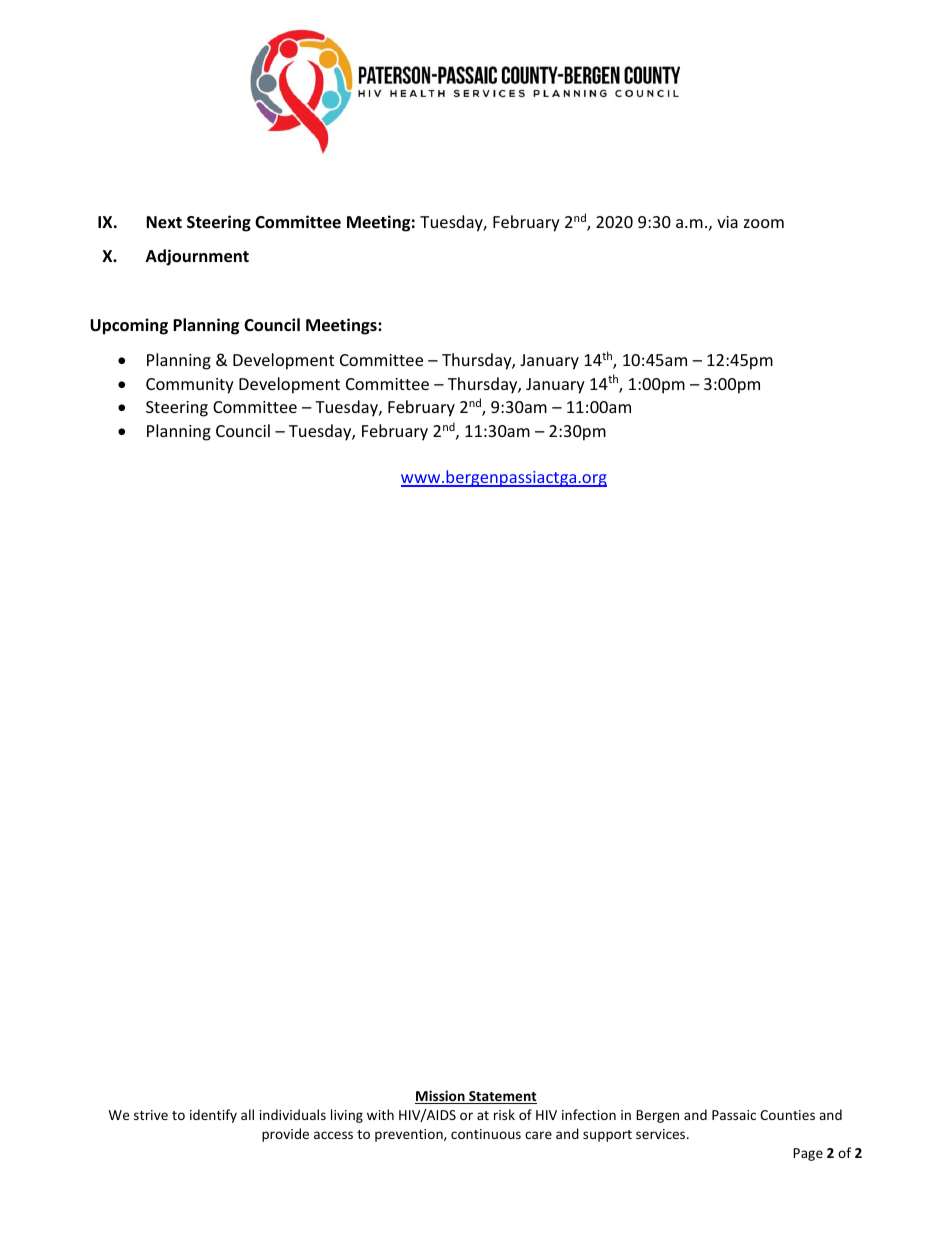 This screenshot has height=1233, width=952. I want to click on Adjournment, so click(197, 257).
